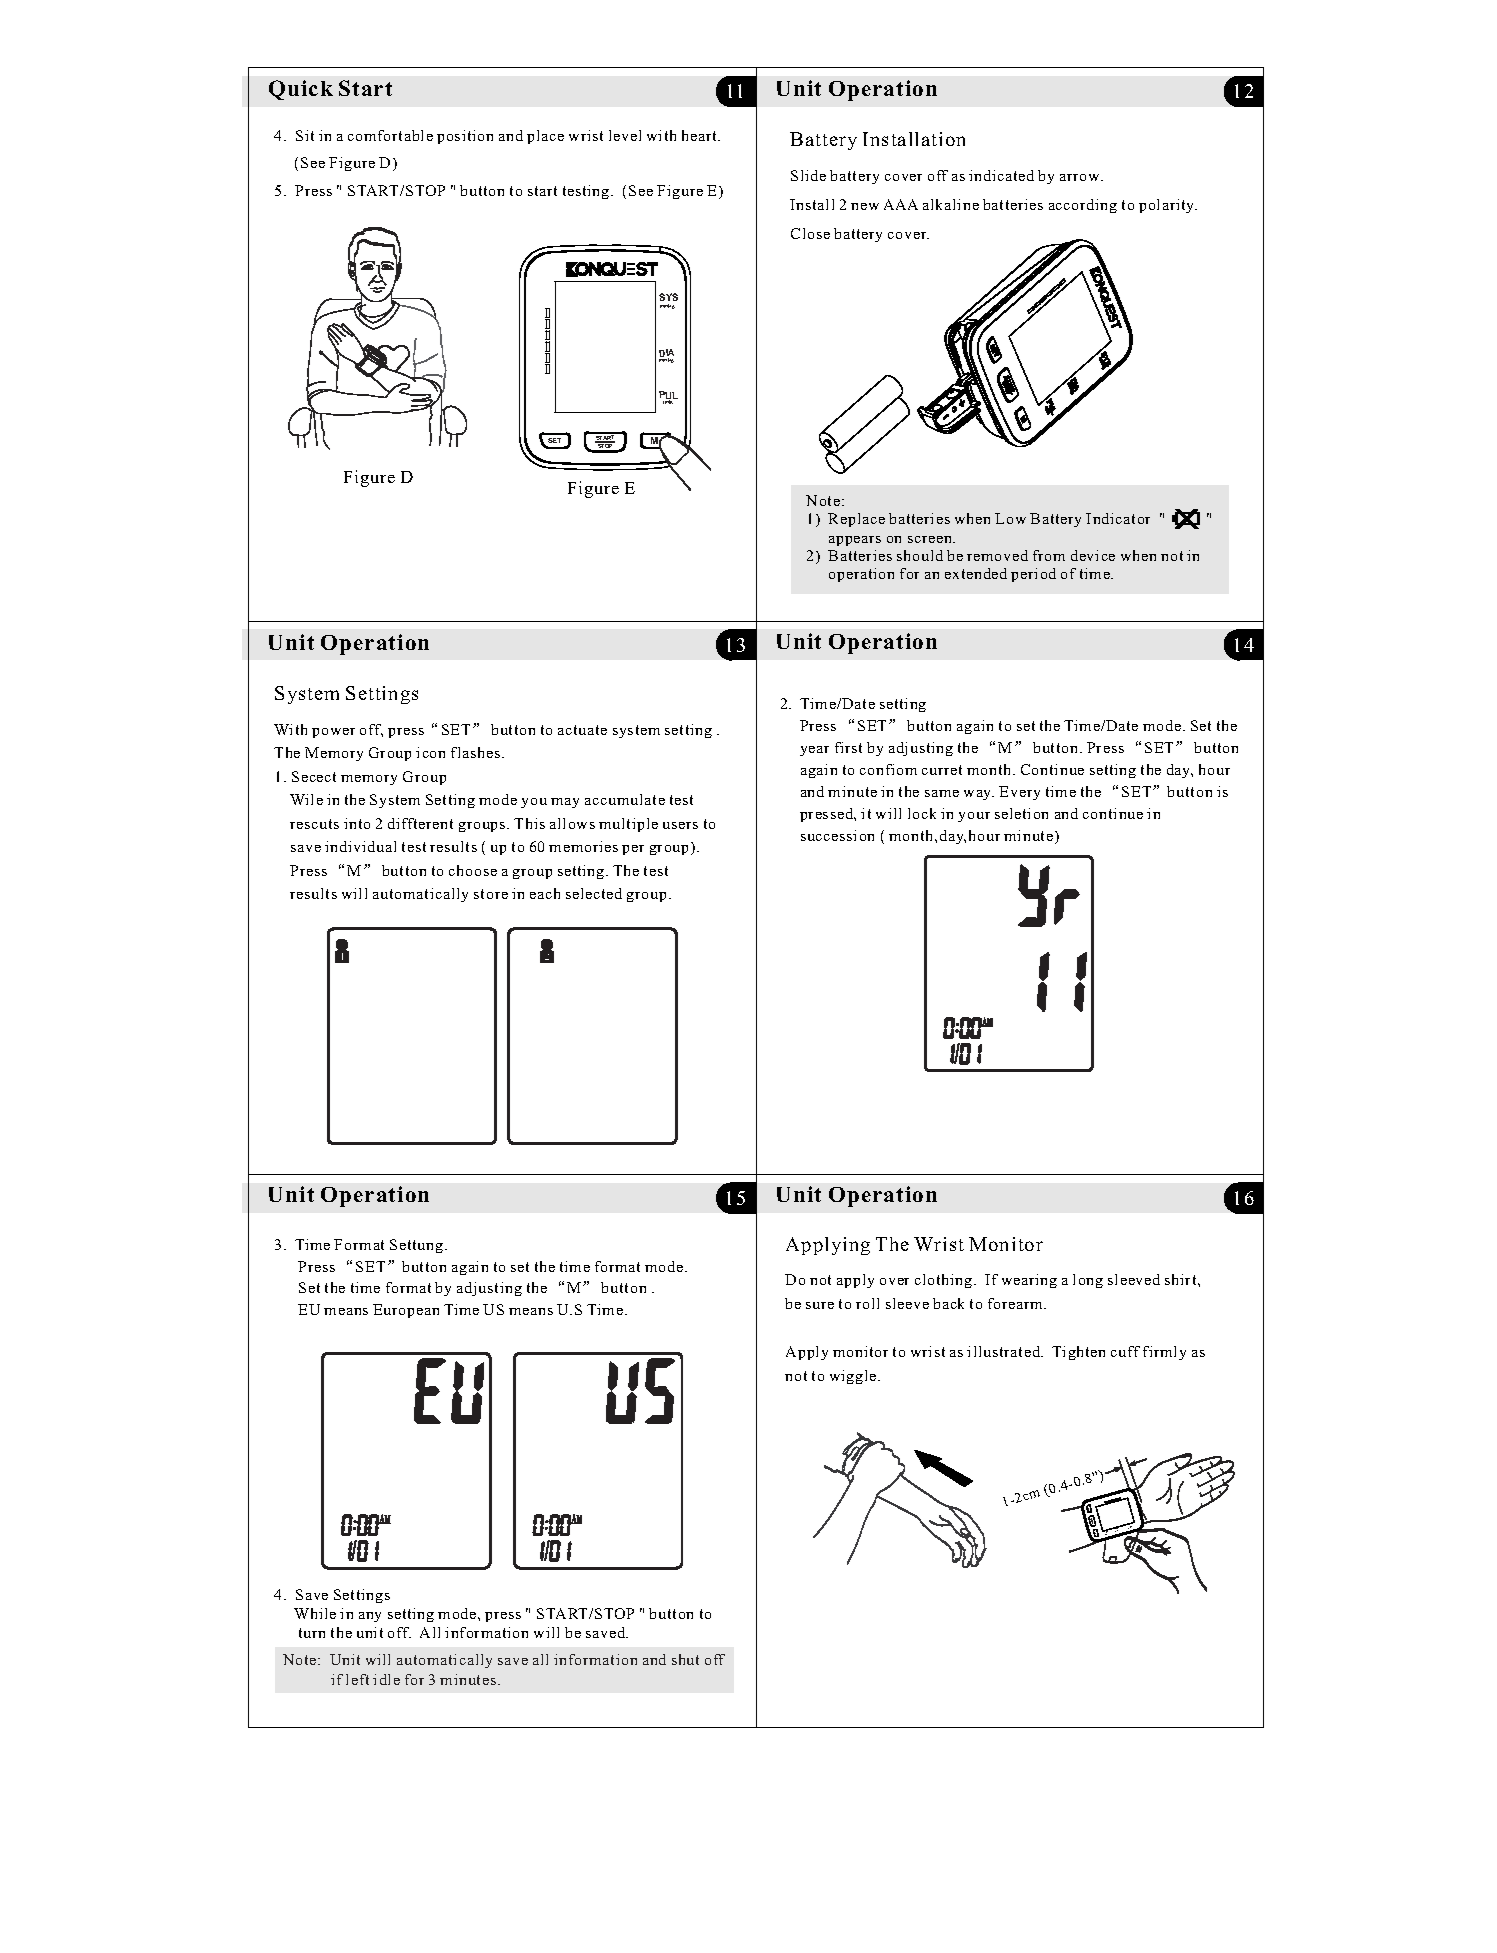 The image size is (1497, 1953). I want to click on year, so click(814, 751).
